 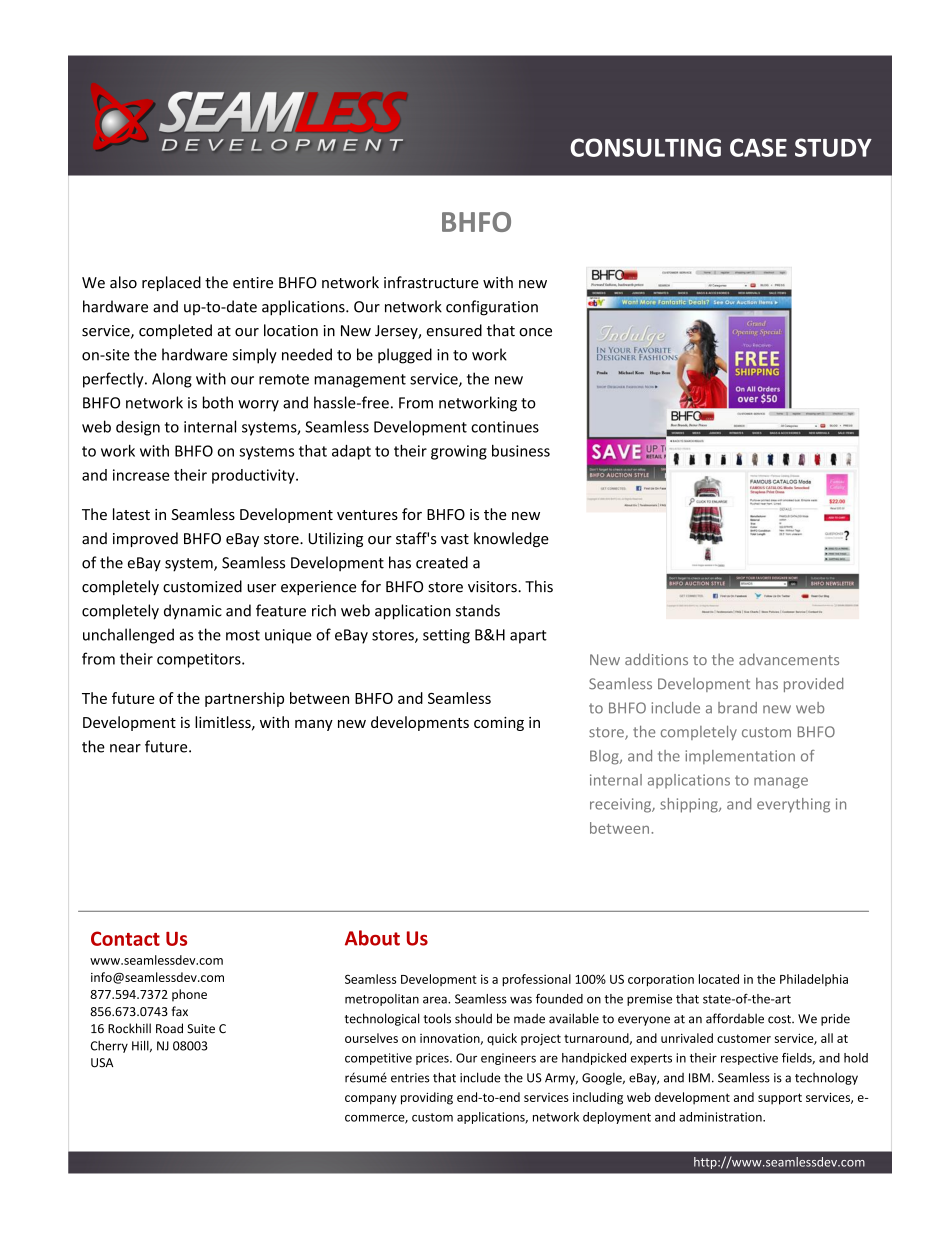 What do you see at coordinates (427, 1098) in the image?
I see `providing` at bounding box center [427, 1098].
